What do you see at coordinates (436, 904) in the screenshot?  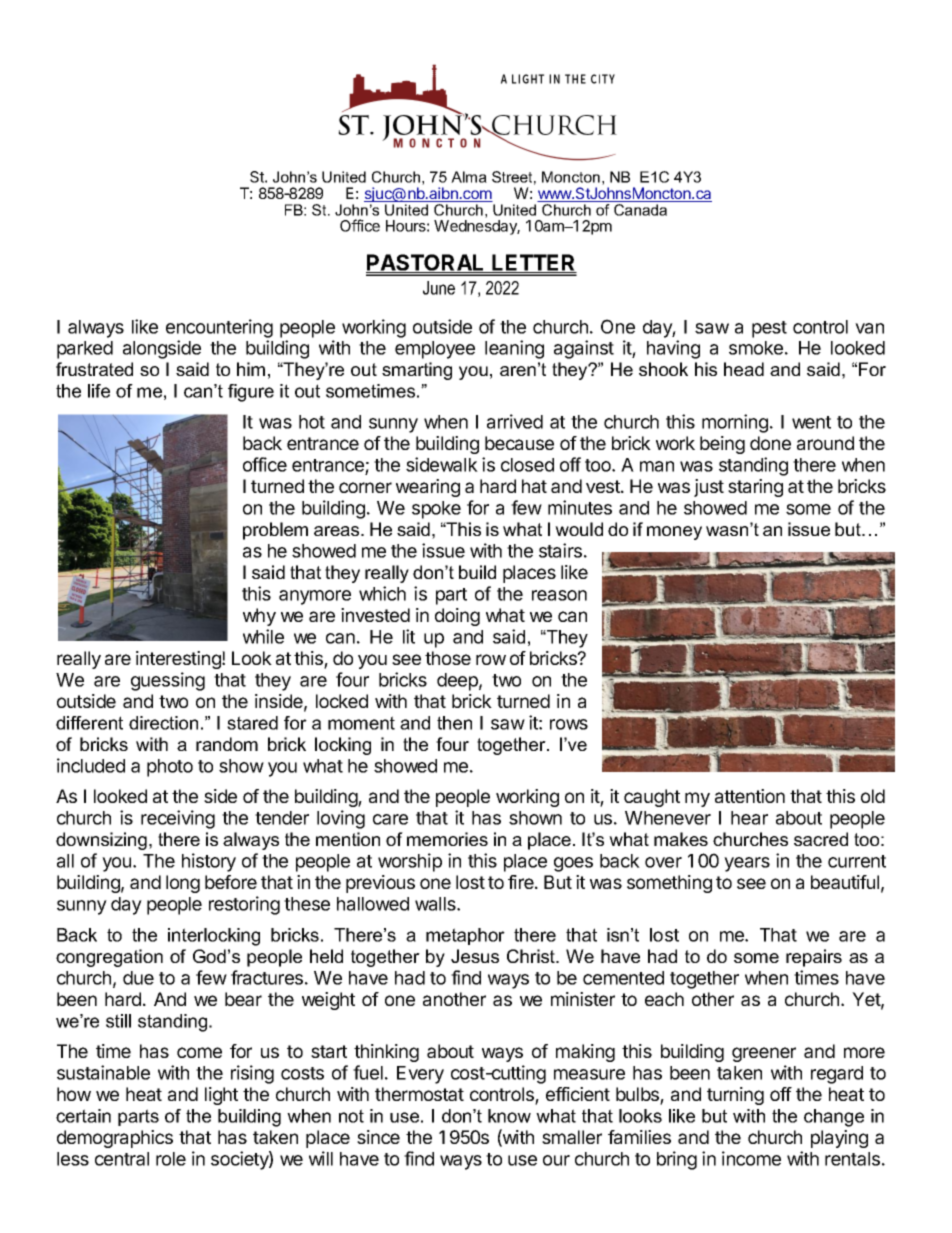 I see `walls` at bounding box center [436, 904].
